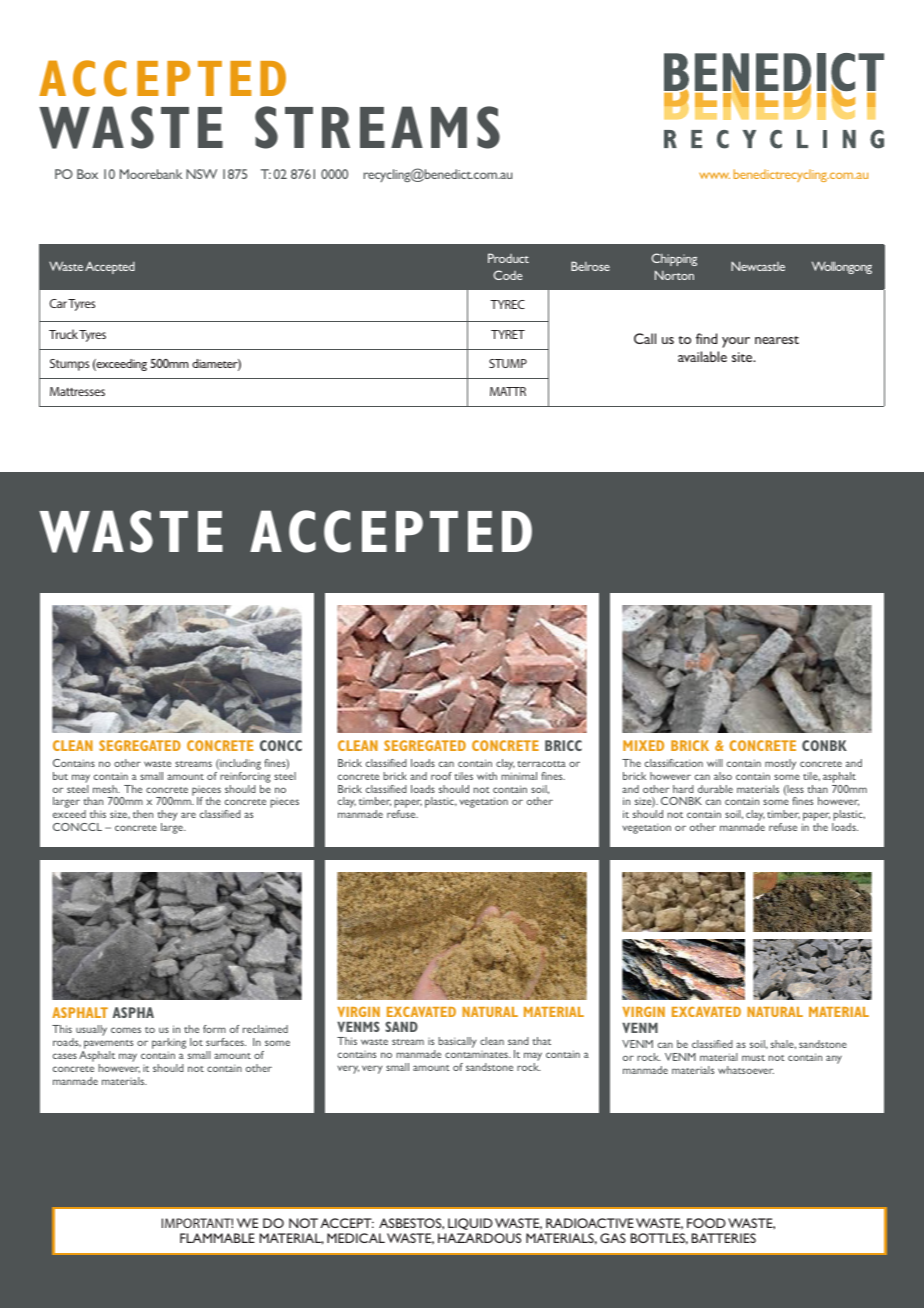  I want to click on then, so click(143, 814).
